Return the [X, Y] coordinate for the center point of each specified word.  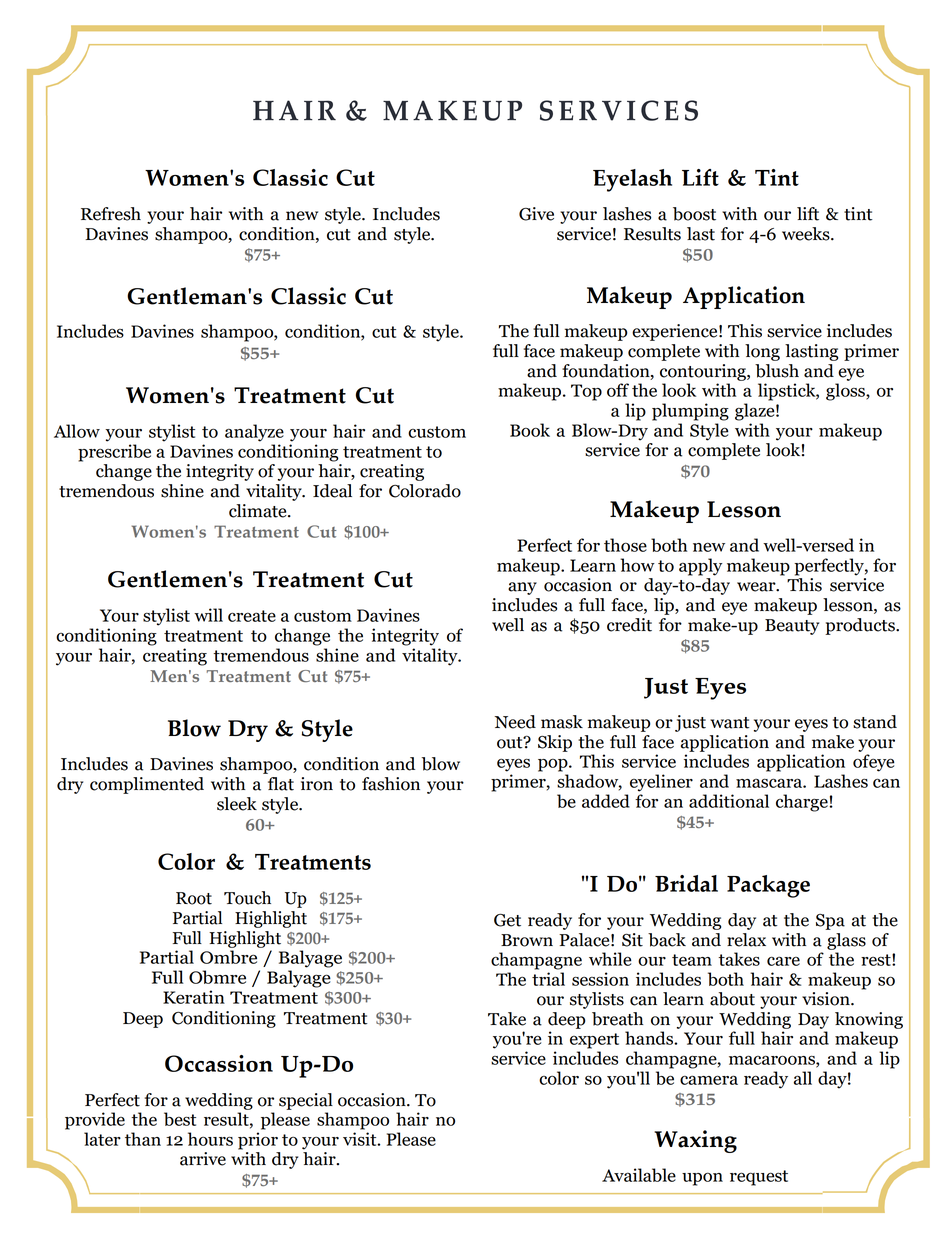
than [143, 1139]
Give [536, 214]
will [208, 615]
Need [515, 722]
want [730, 723]
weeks [807, 234]
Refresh [111, 214]
